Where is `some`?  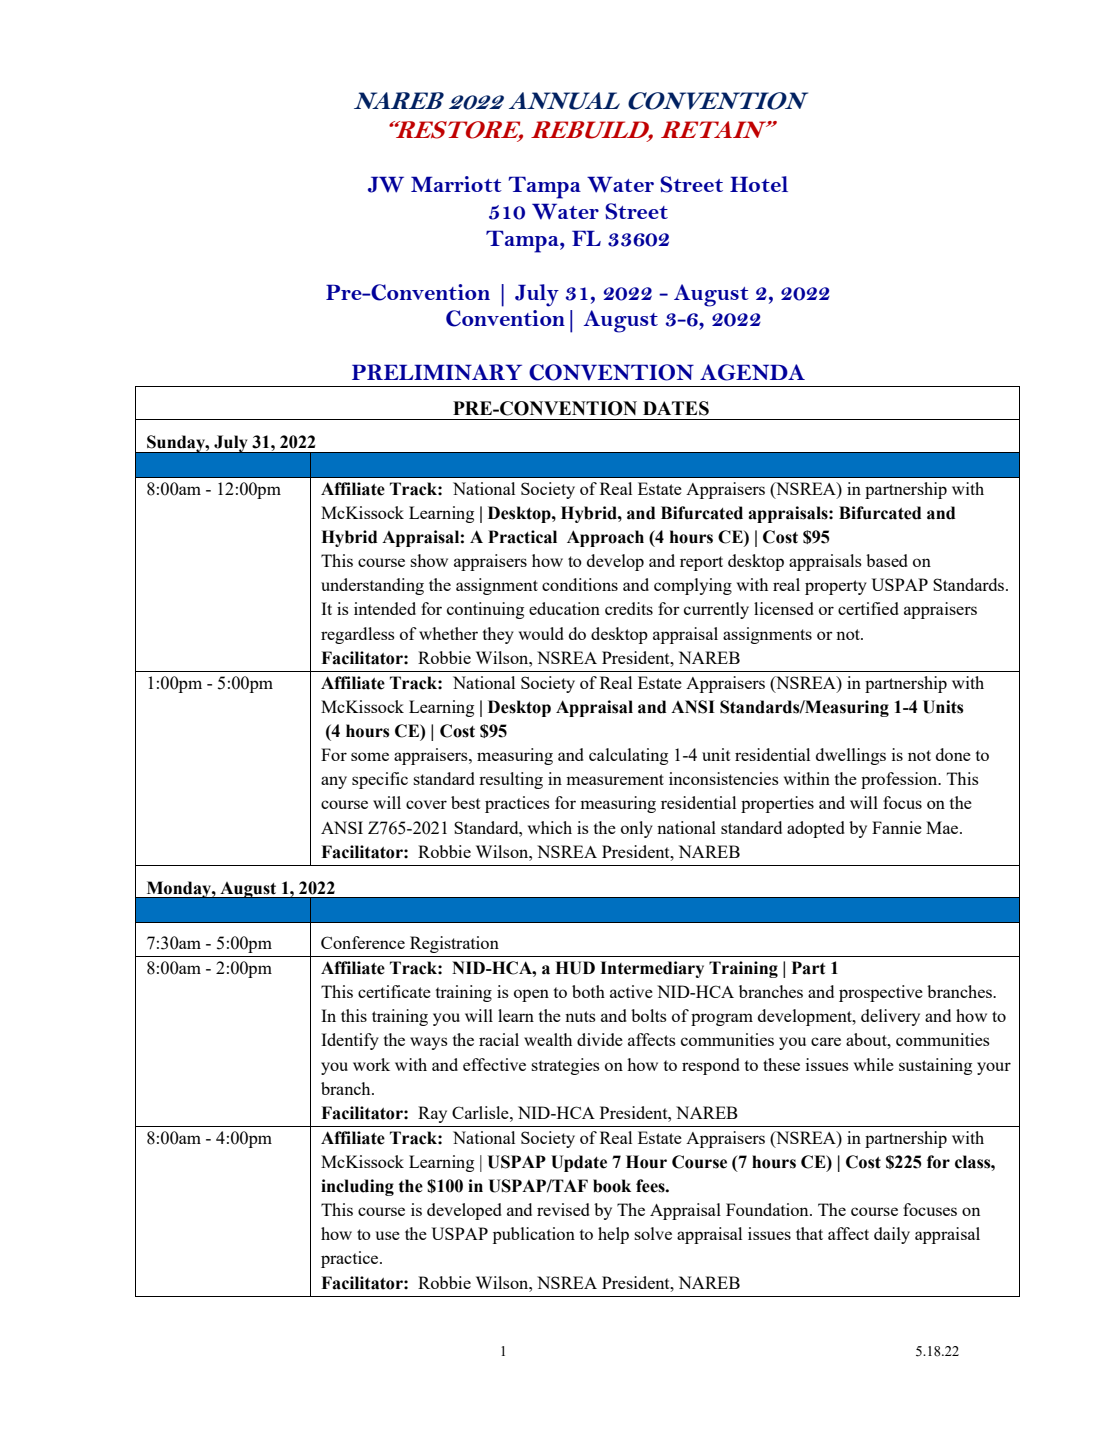
some is located at coordinates (370, 756).
